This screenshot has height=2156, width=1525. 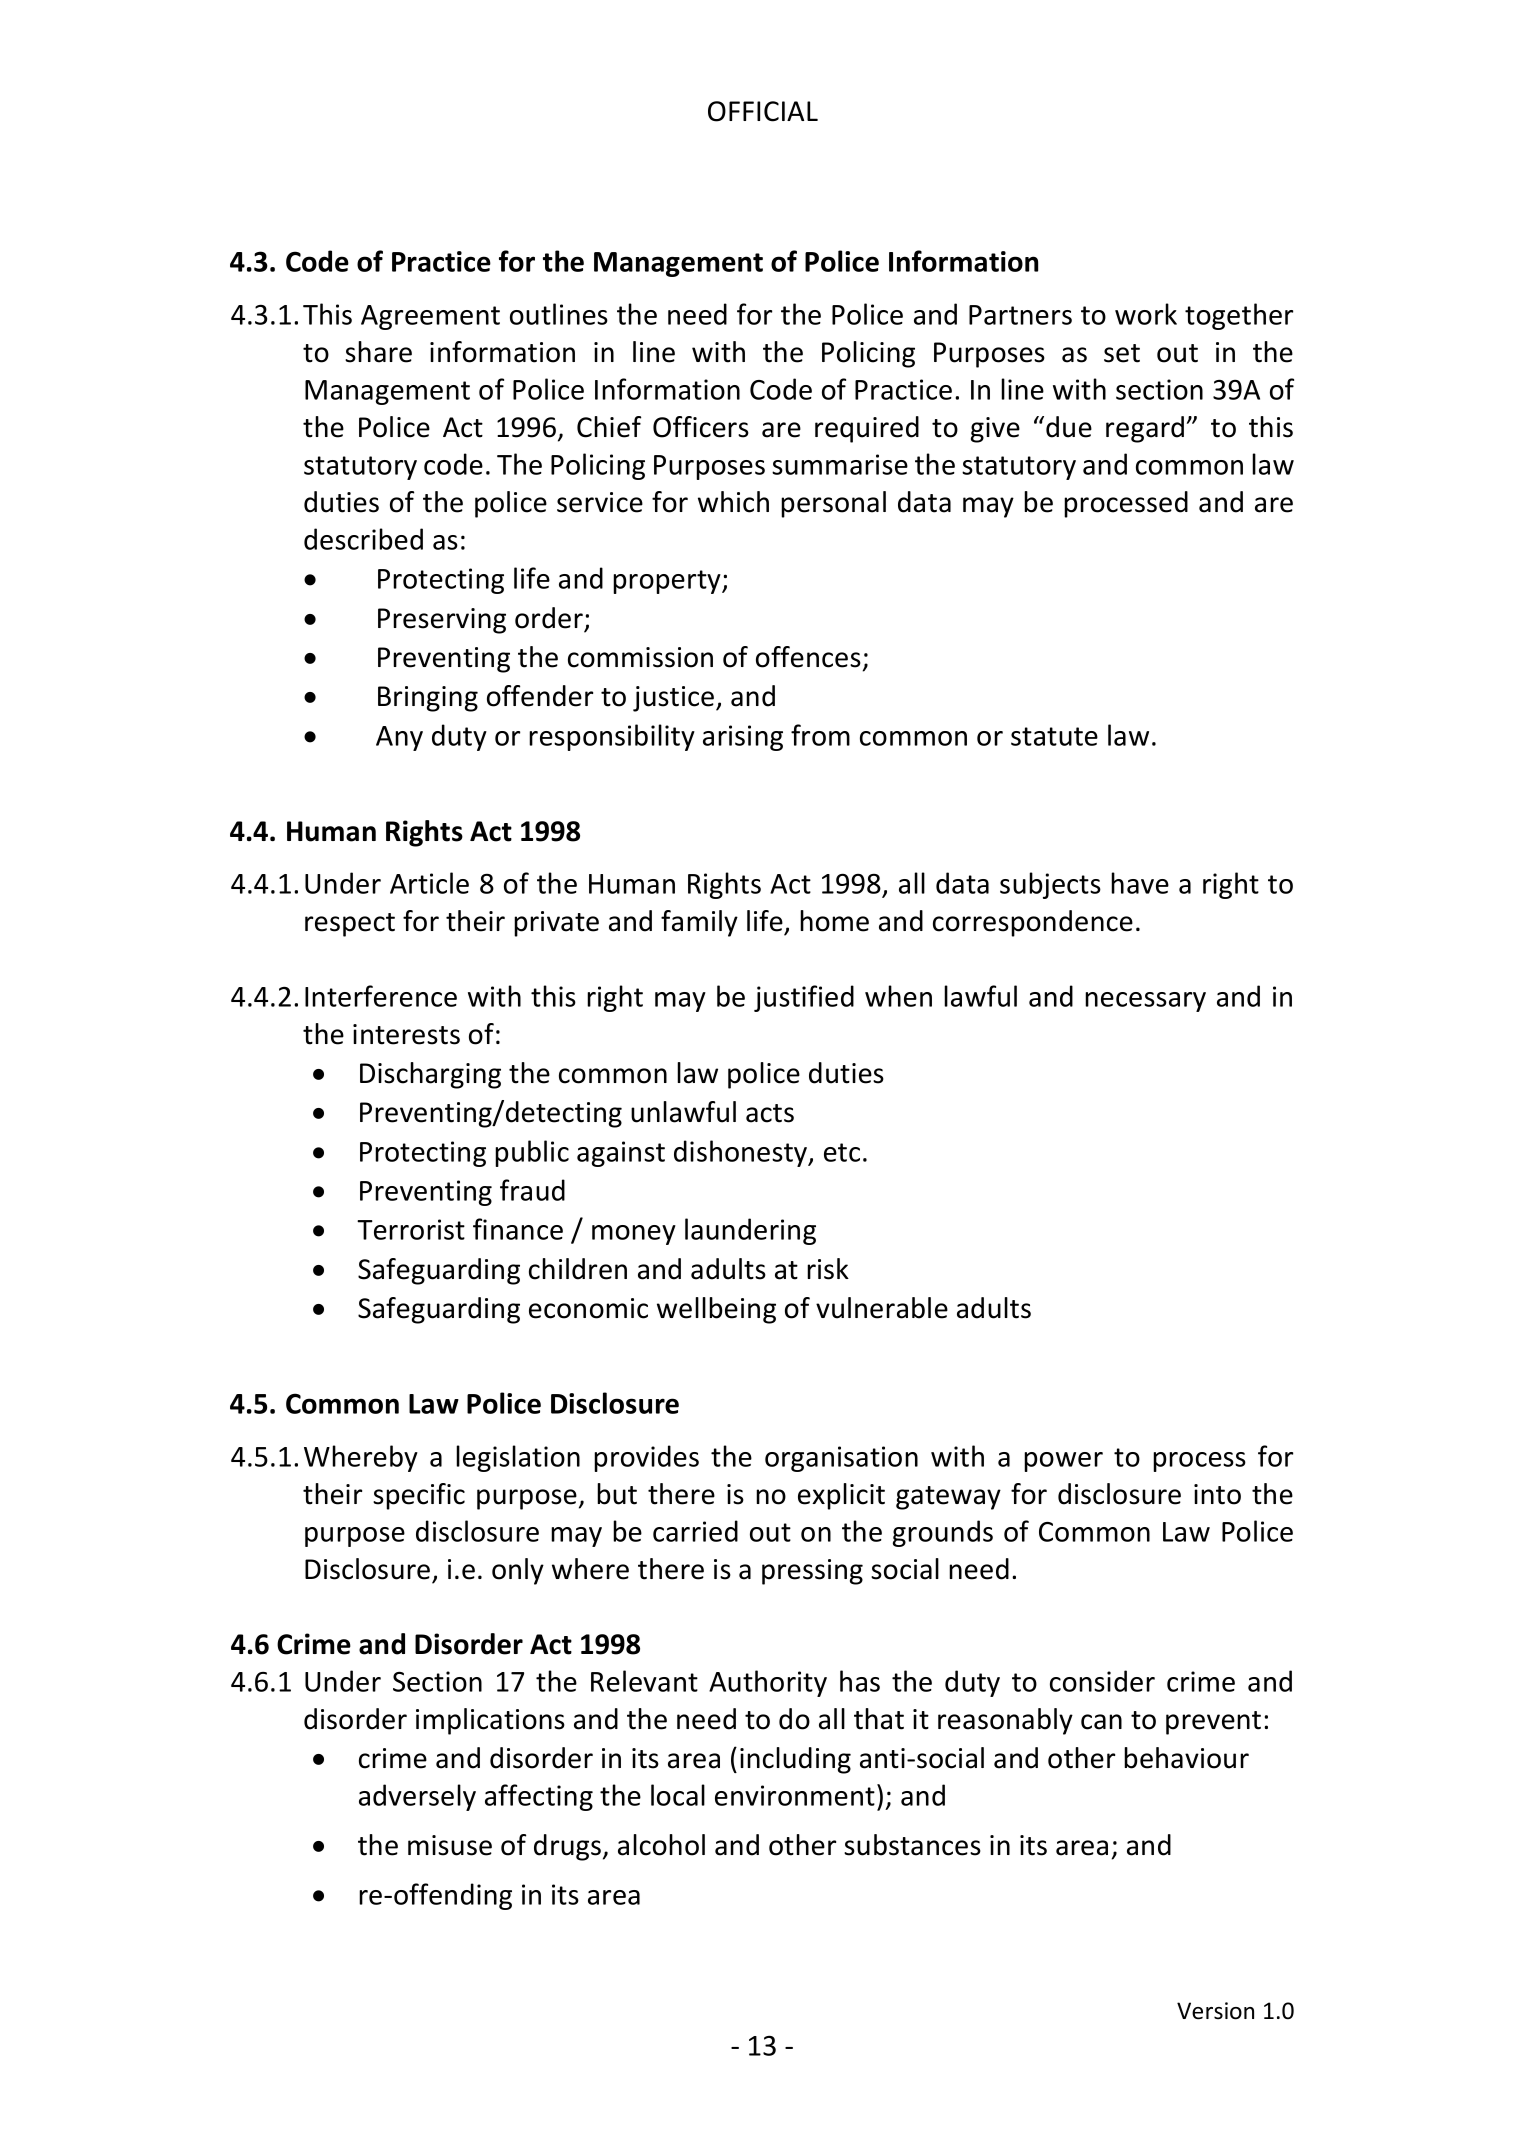 What do you see at coordinates (1215, 2011) in the screenshot?
I see `Version` at bounding box center [1215, 2011].
